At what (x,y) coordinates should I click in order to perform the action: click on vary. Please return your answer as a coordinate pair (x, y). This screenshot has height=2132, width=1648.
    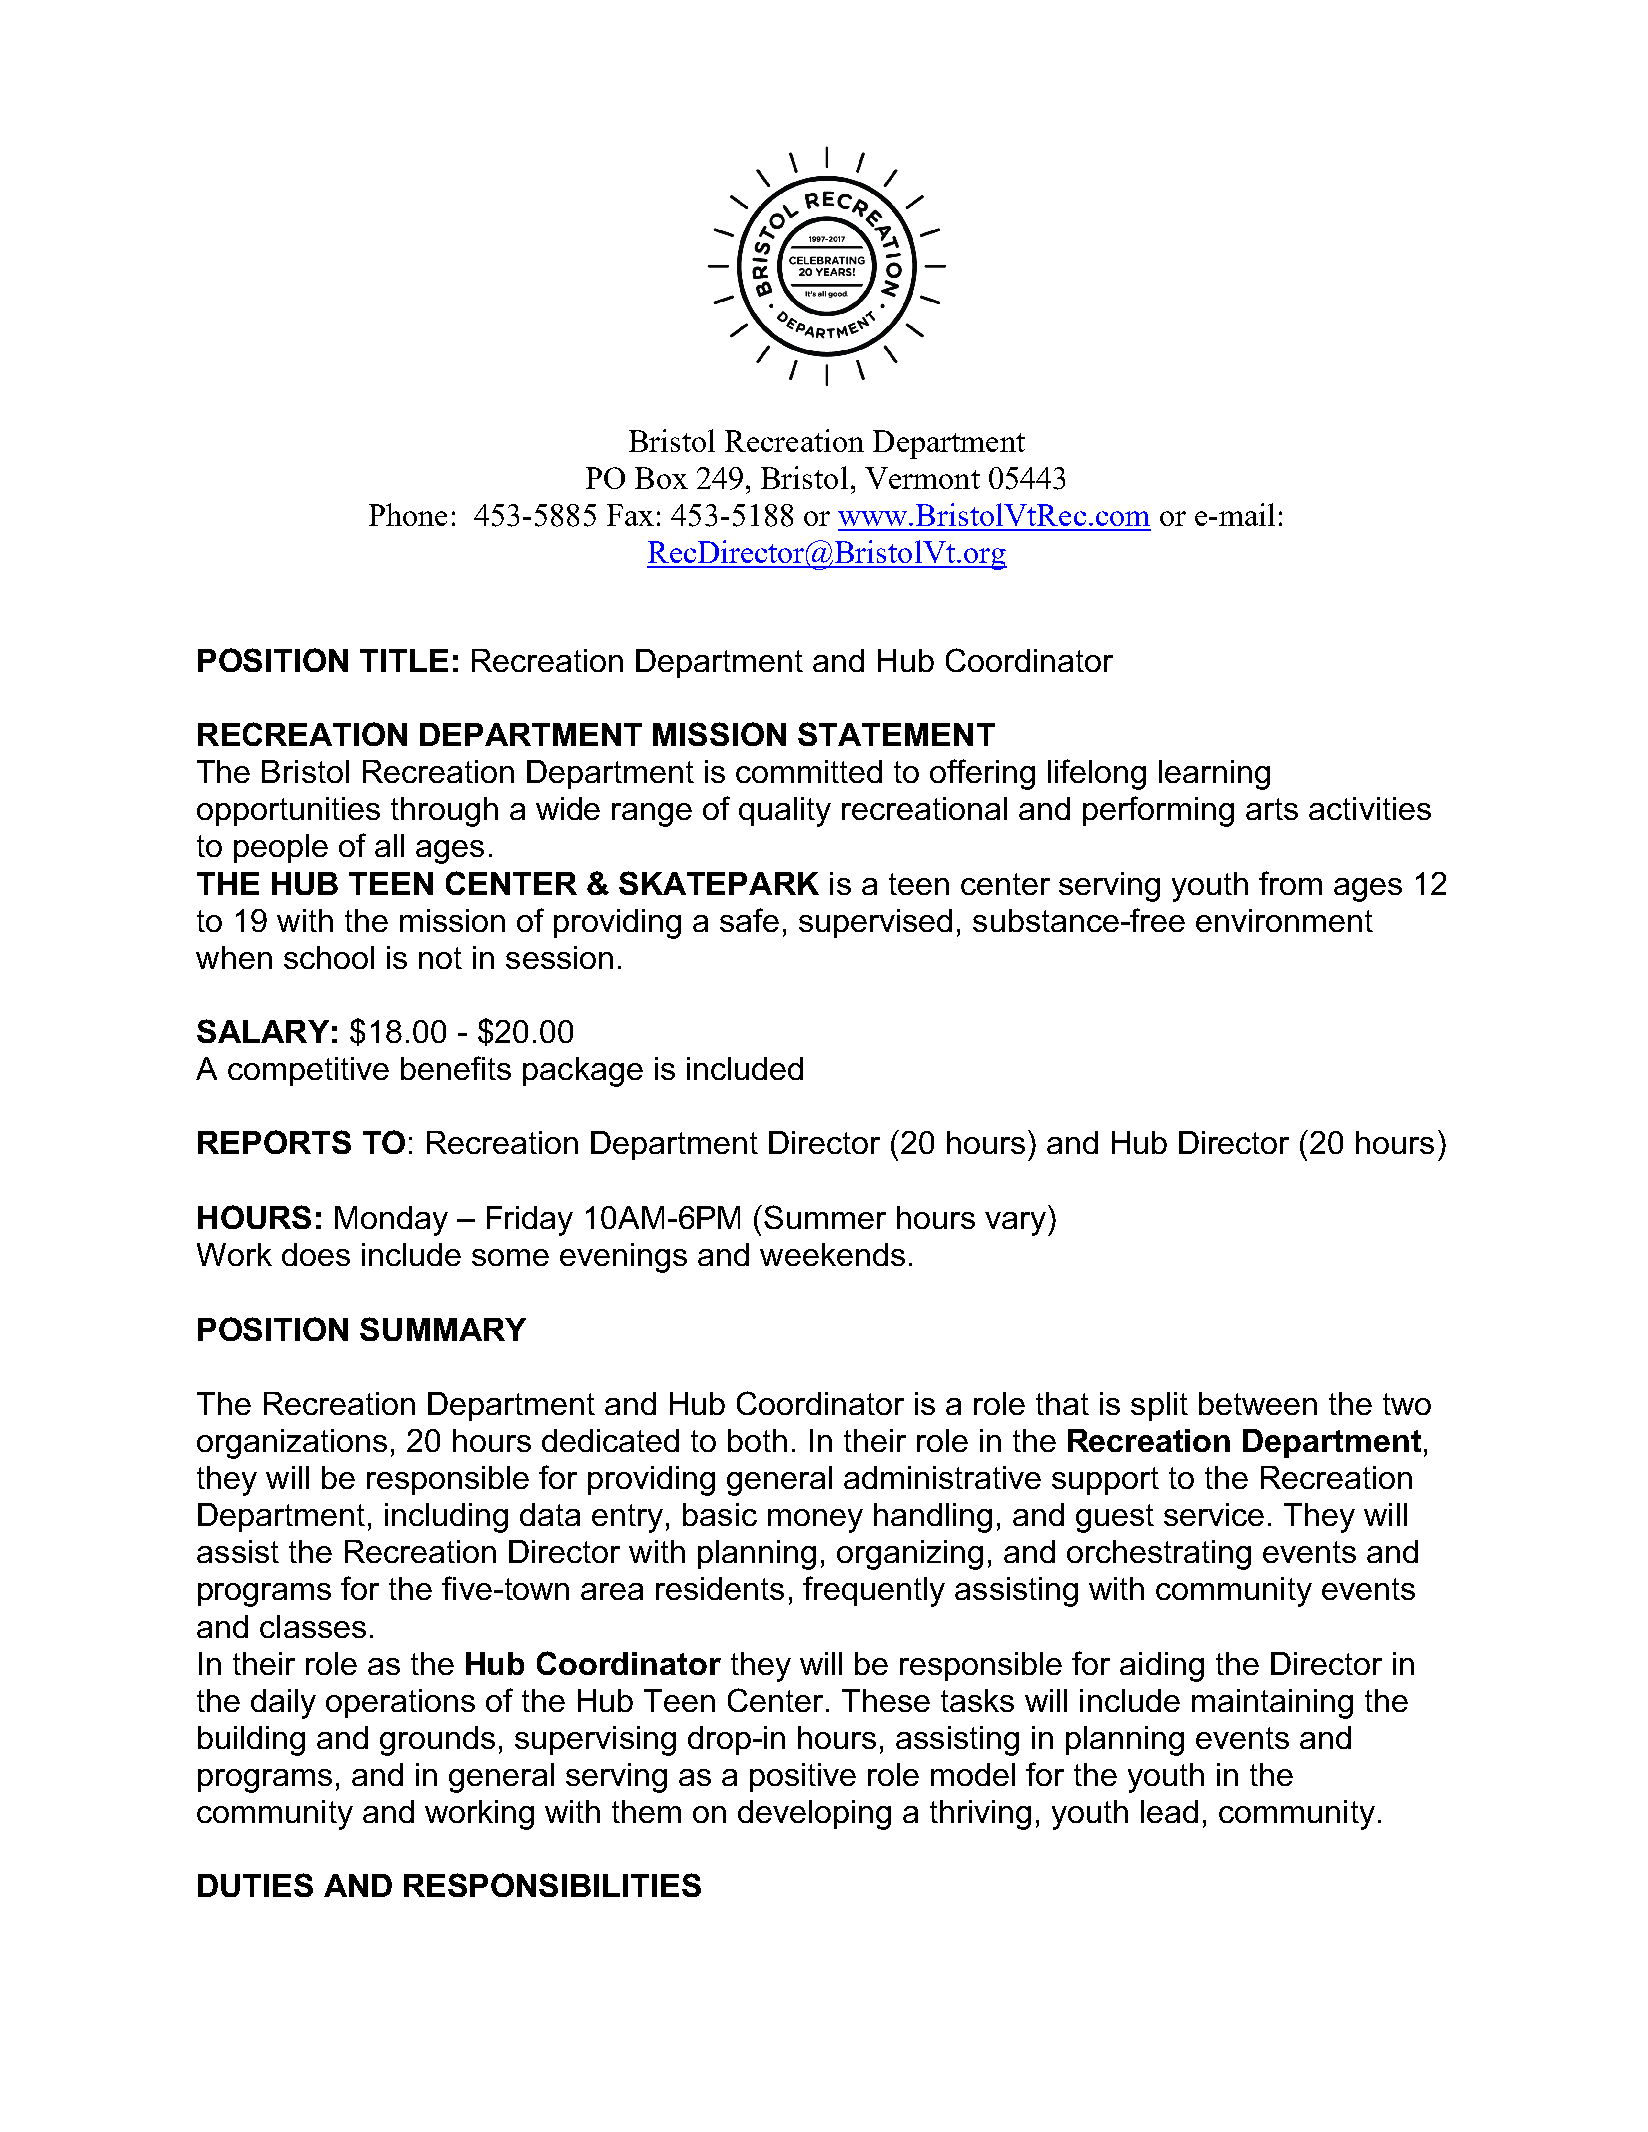
    Looking at the image, I should click on (1015, 1224).
